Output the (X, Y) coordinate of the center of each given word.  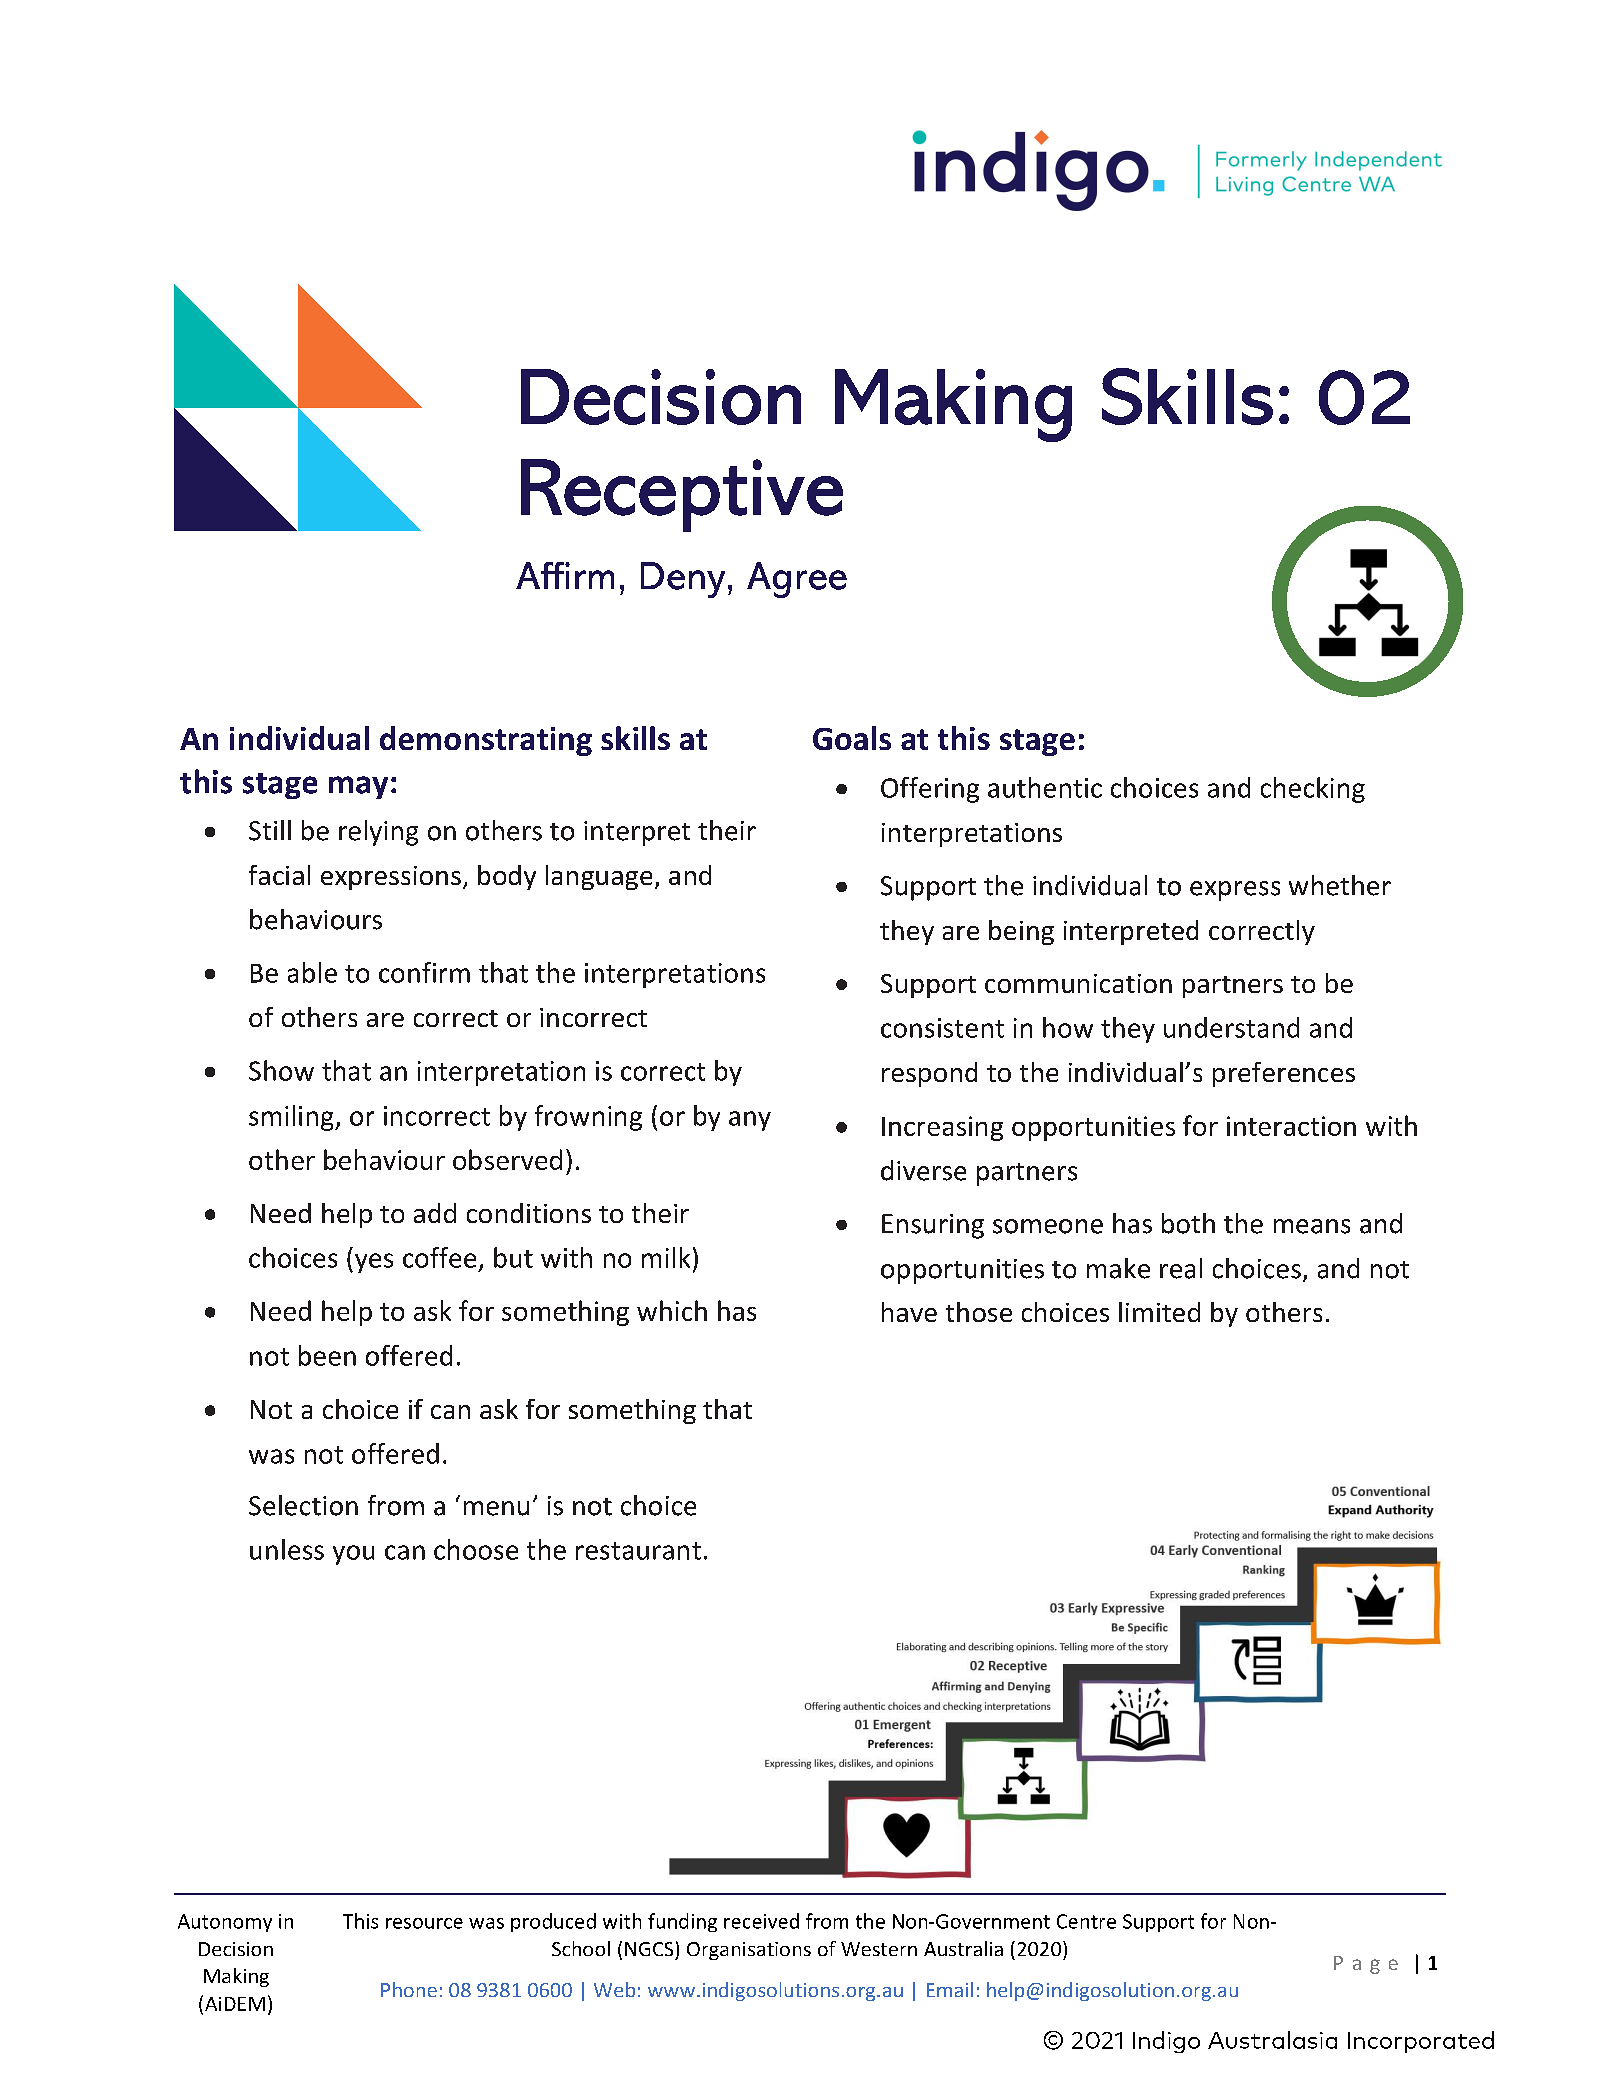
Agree (797, 580)
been (327, 1355)
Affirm (565, 575)
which (672, 1310)
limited (1159, 1312)
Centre (1086, 1921)
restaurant (638, 1551)
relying (378, 833)
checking (1313, 790)
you (353, 1555)
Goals (852, 738)
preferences (1284, 1074)
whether (1340, 885)
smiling (292, 1118)
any (750, 1121)
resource (424, 1923)
